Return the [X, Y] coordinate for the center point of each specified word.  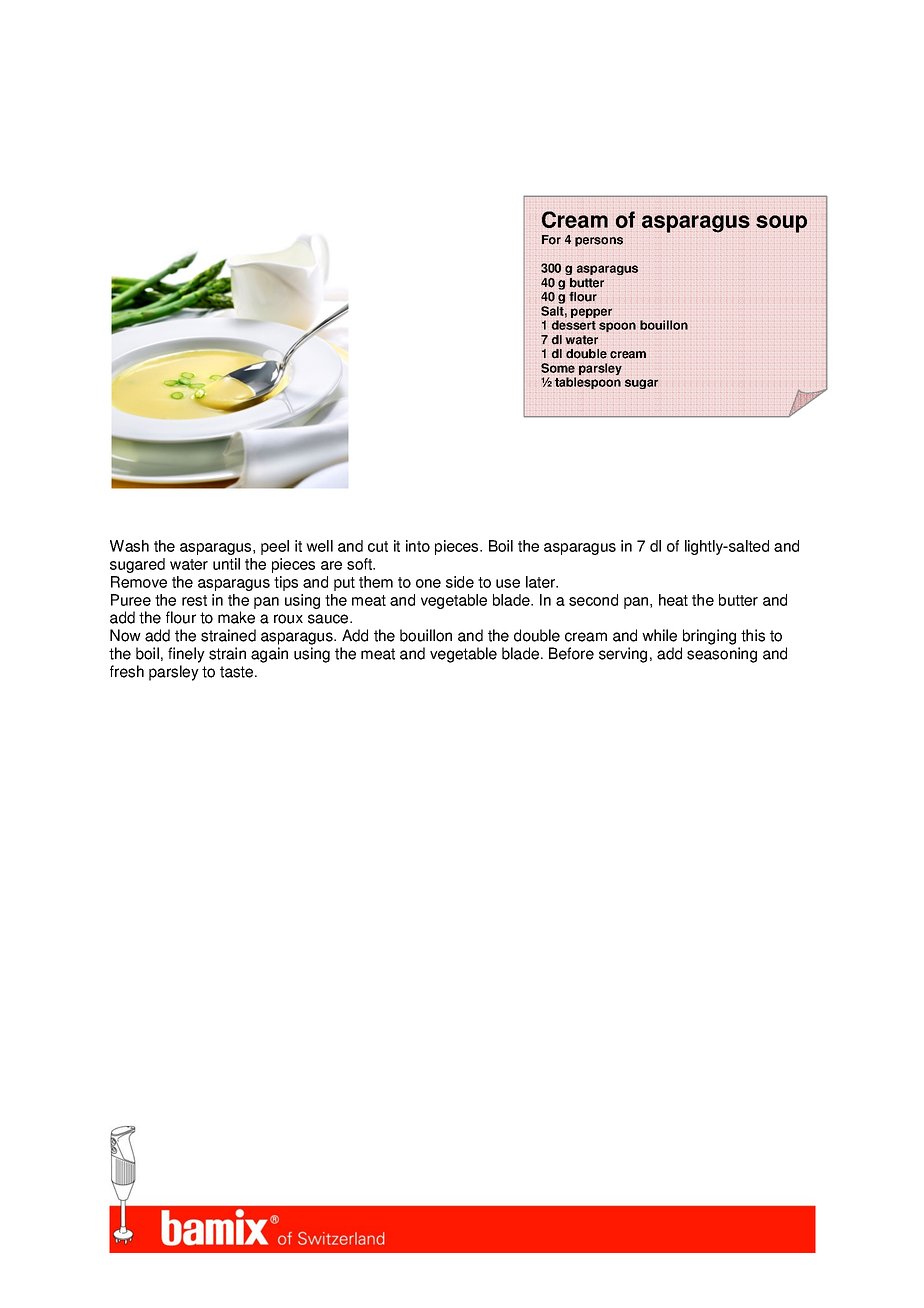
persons [599, 242]
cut [378, 546]
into [418, 546]
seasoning [722, 655]
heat [673, 600]
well [319, 546]
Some [558, 368]
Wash [129, 546]
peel [275, 547]
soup [781, 224]
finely [186, 655]
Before [571, 653]
